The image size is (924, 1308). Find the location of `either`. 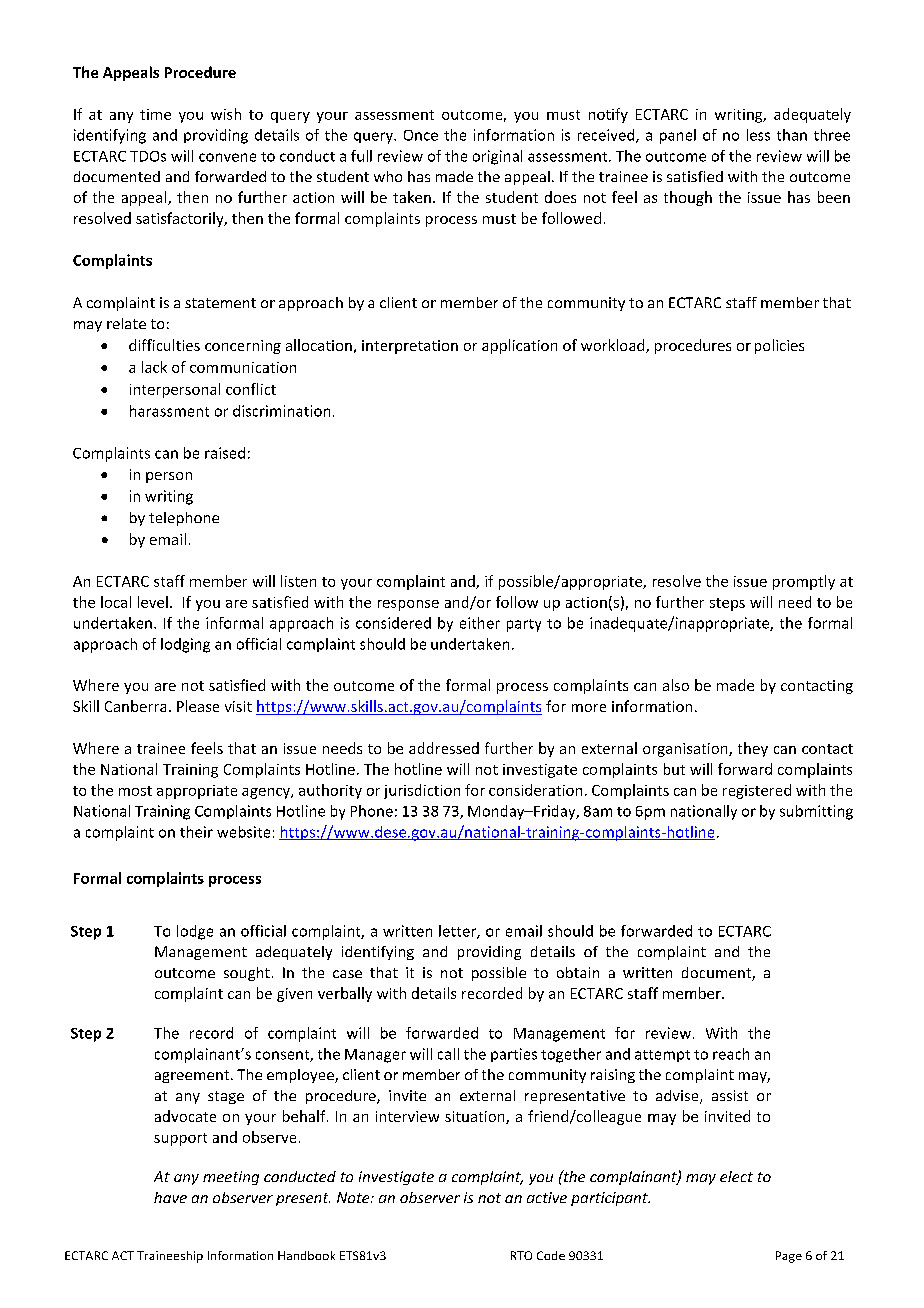

either is located at coordinates (480, 623).
